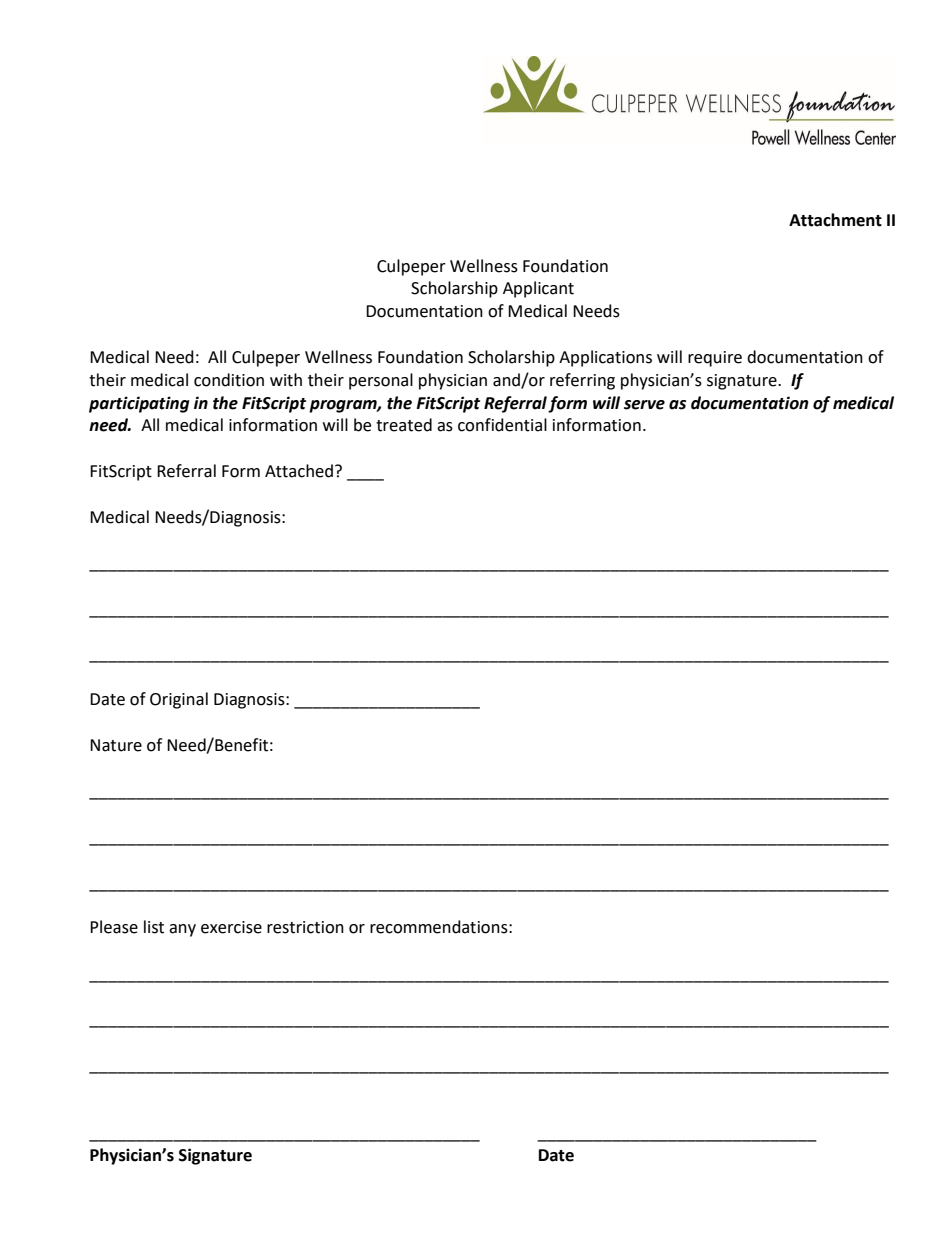 This image has width=952, height=1233. Describe the element at coordinates (582, 381) in the image. I see `referring` at that location.
